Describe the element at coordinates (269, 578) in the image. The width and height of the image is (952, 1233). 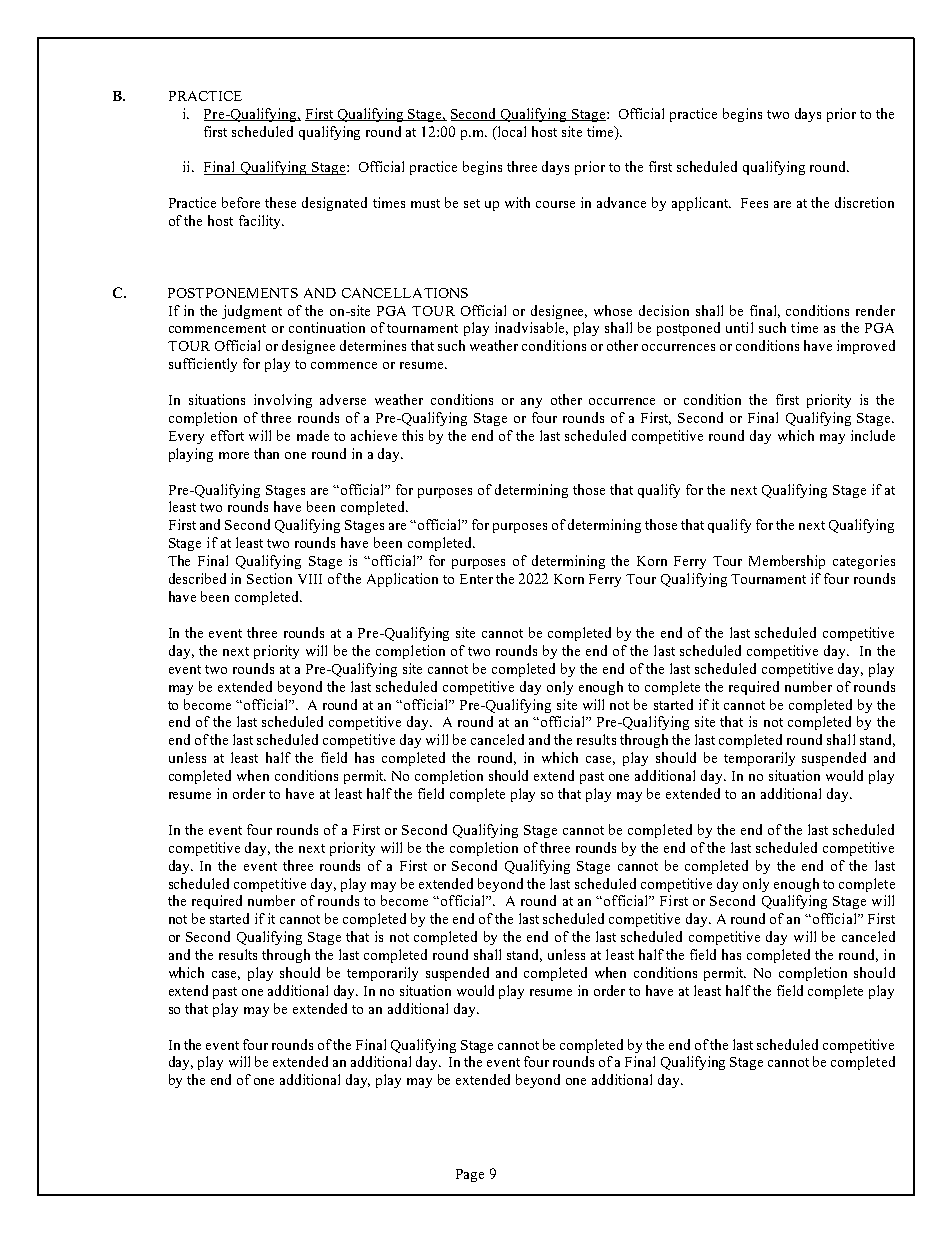
I see `Section` at that location.
